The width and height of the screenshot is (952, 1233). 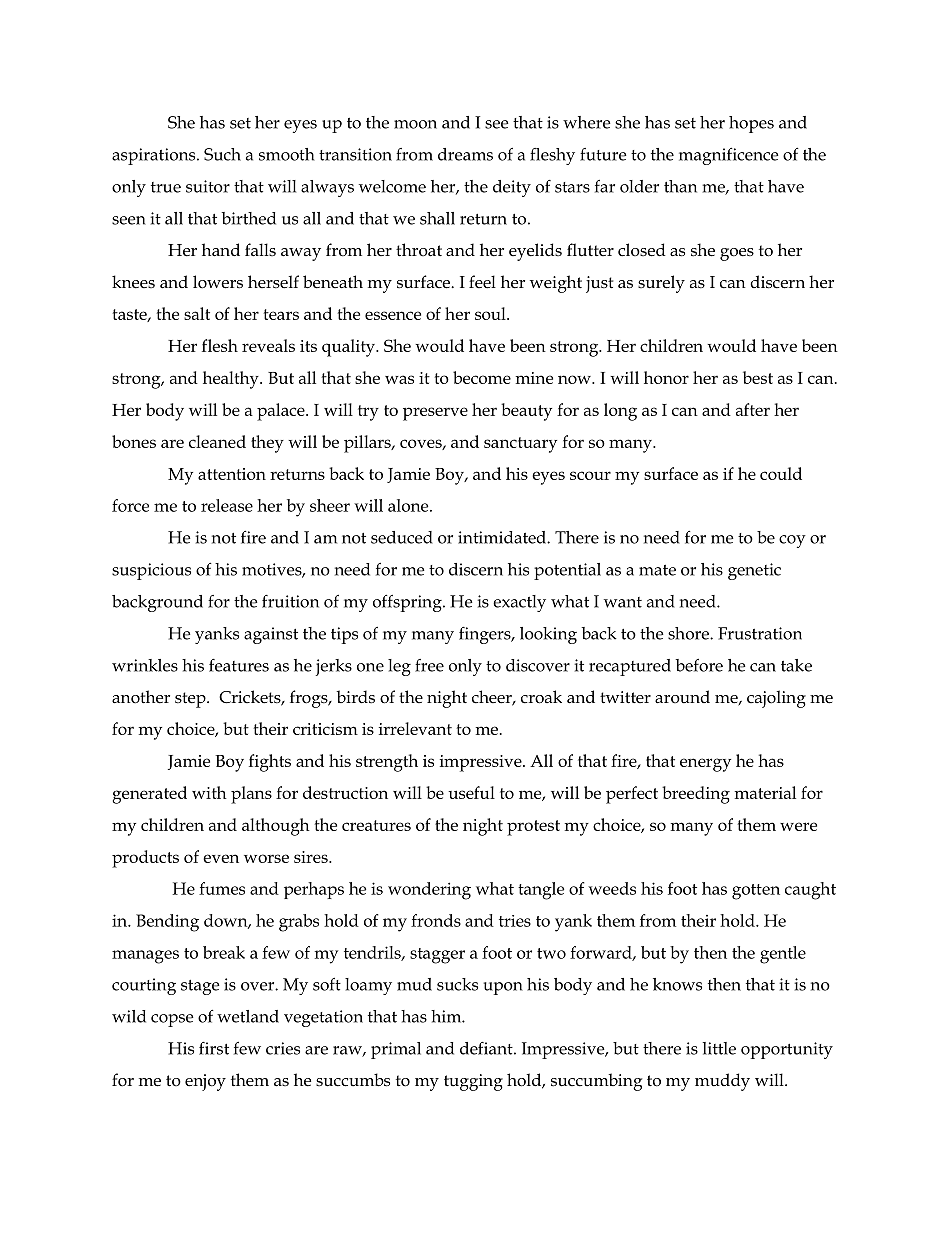 What do you see at coordinates (705, 765) in the screenshot?
I see `energy` at bounding box center [705, 765].
